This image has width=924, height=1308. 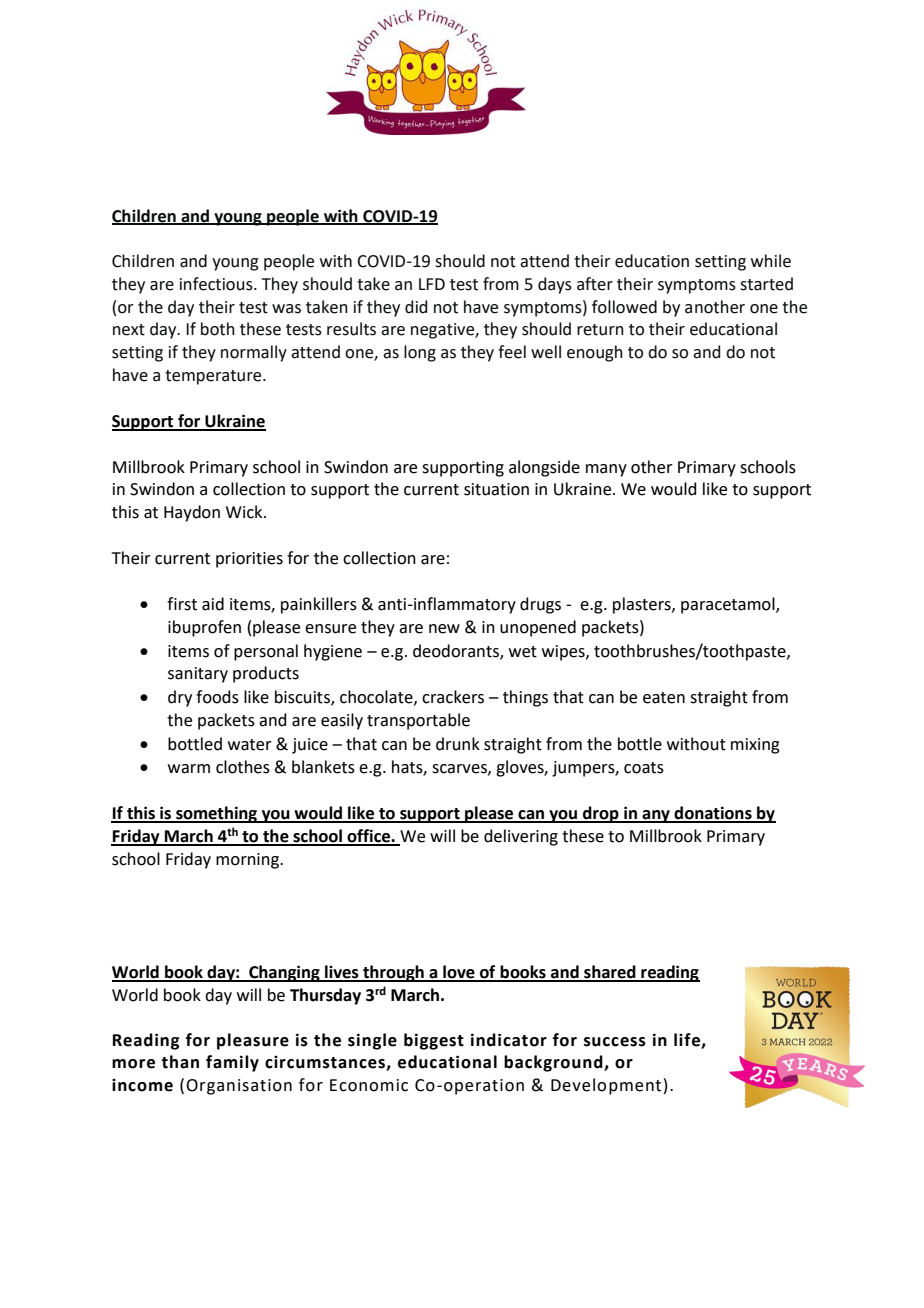 I want to click on delivering, so click(x=521, y=837).
